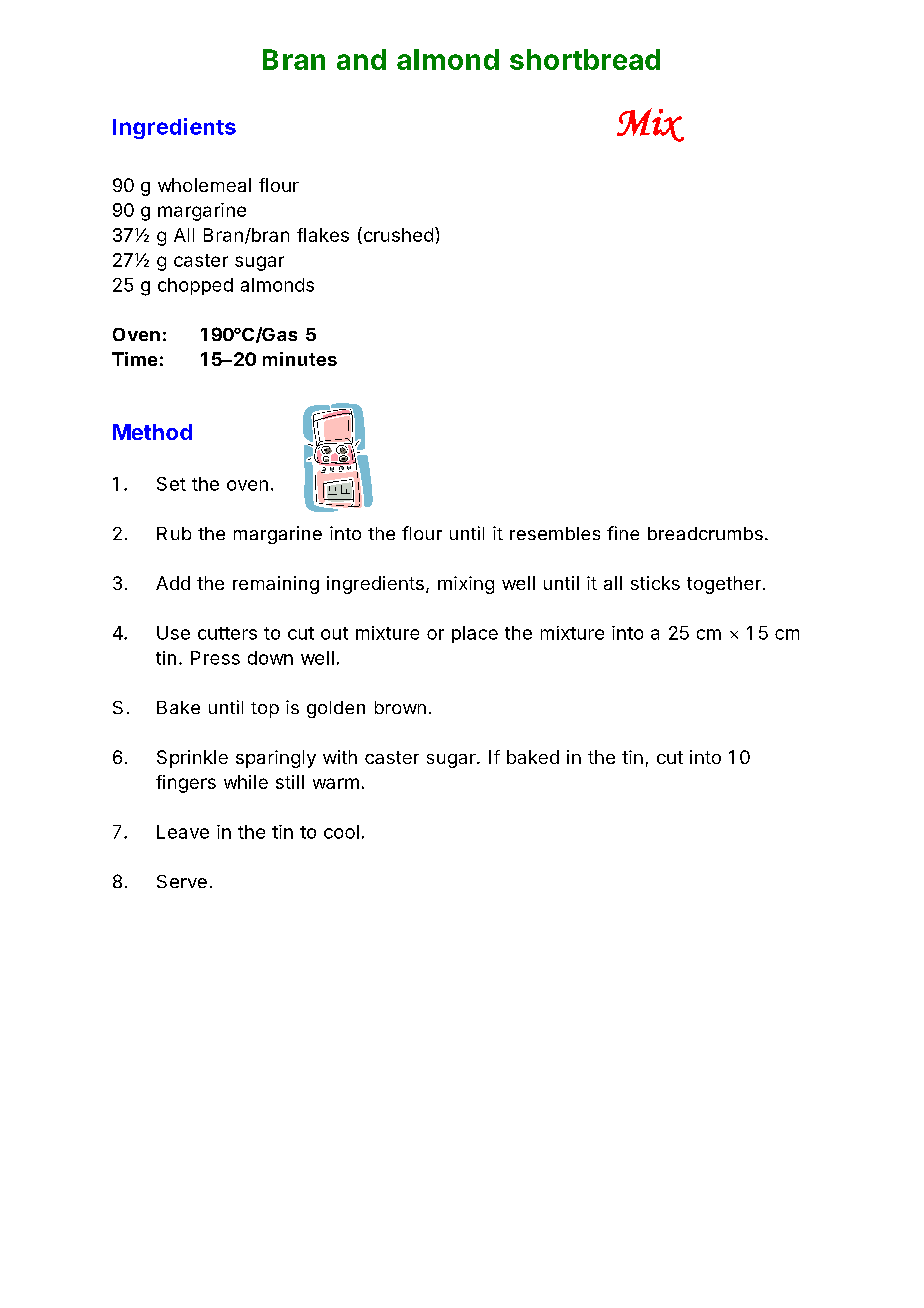  Describe the element at coordinates (555, 533) in the screenshot. I see `resembles` at that location.
